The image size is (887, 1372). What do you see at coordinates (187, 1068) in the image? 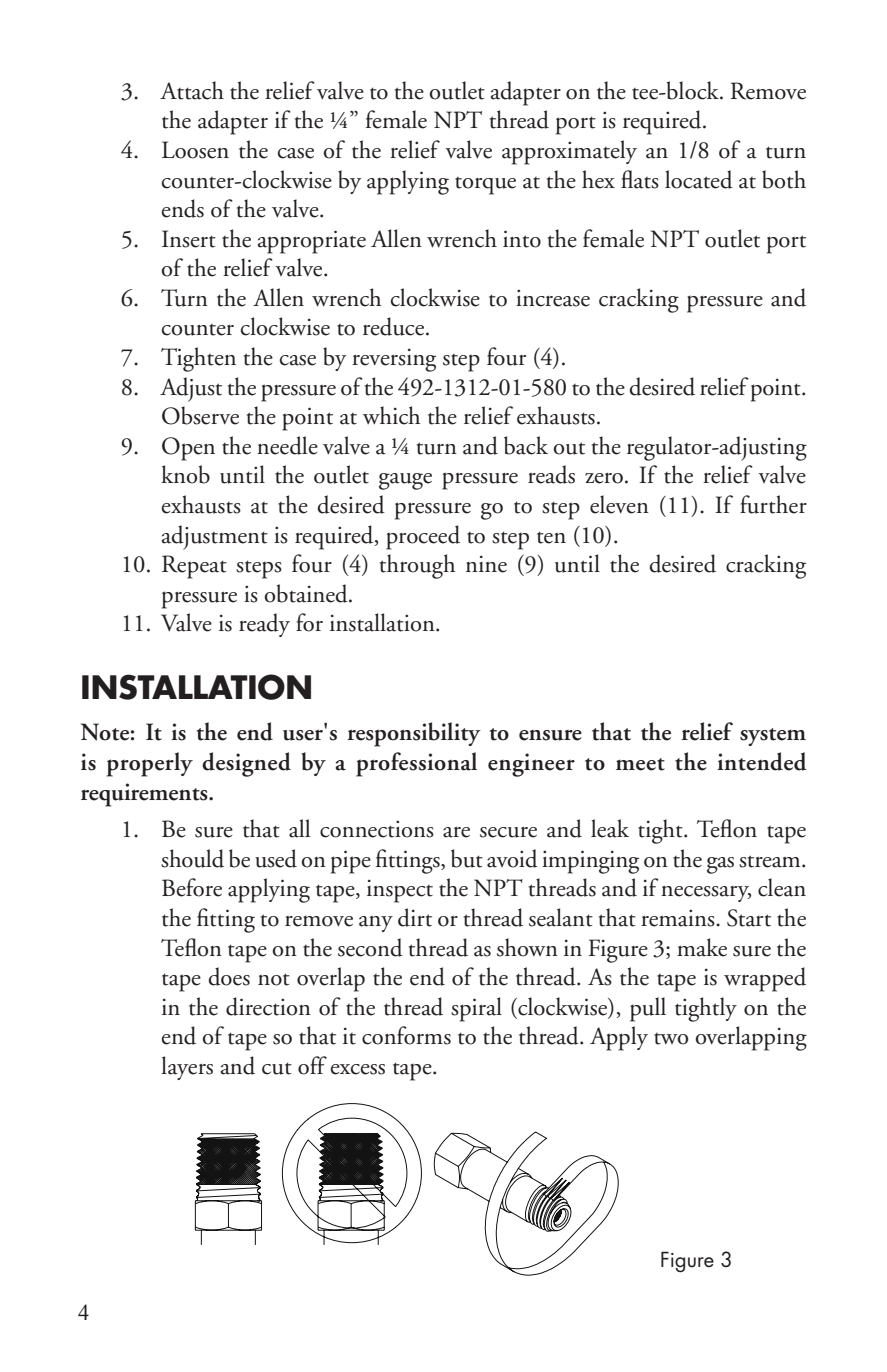
I see `layers` at bounding box center [187, 1068].
